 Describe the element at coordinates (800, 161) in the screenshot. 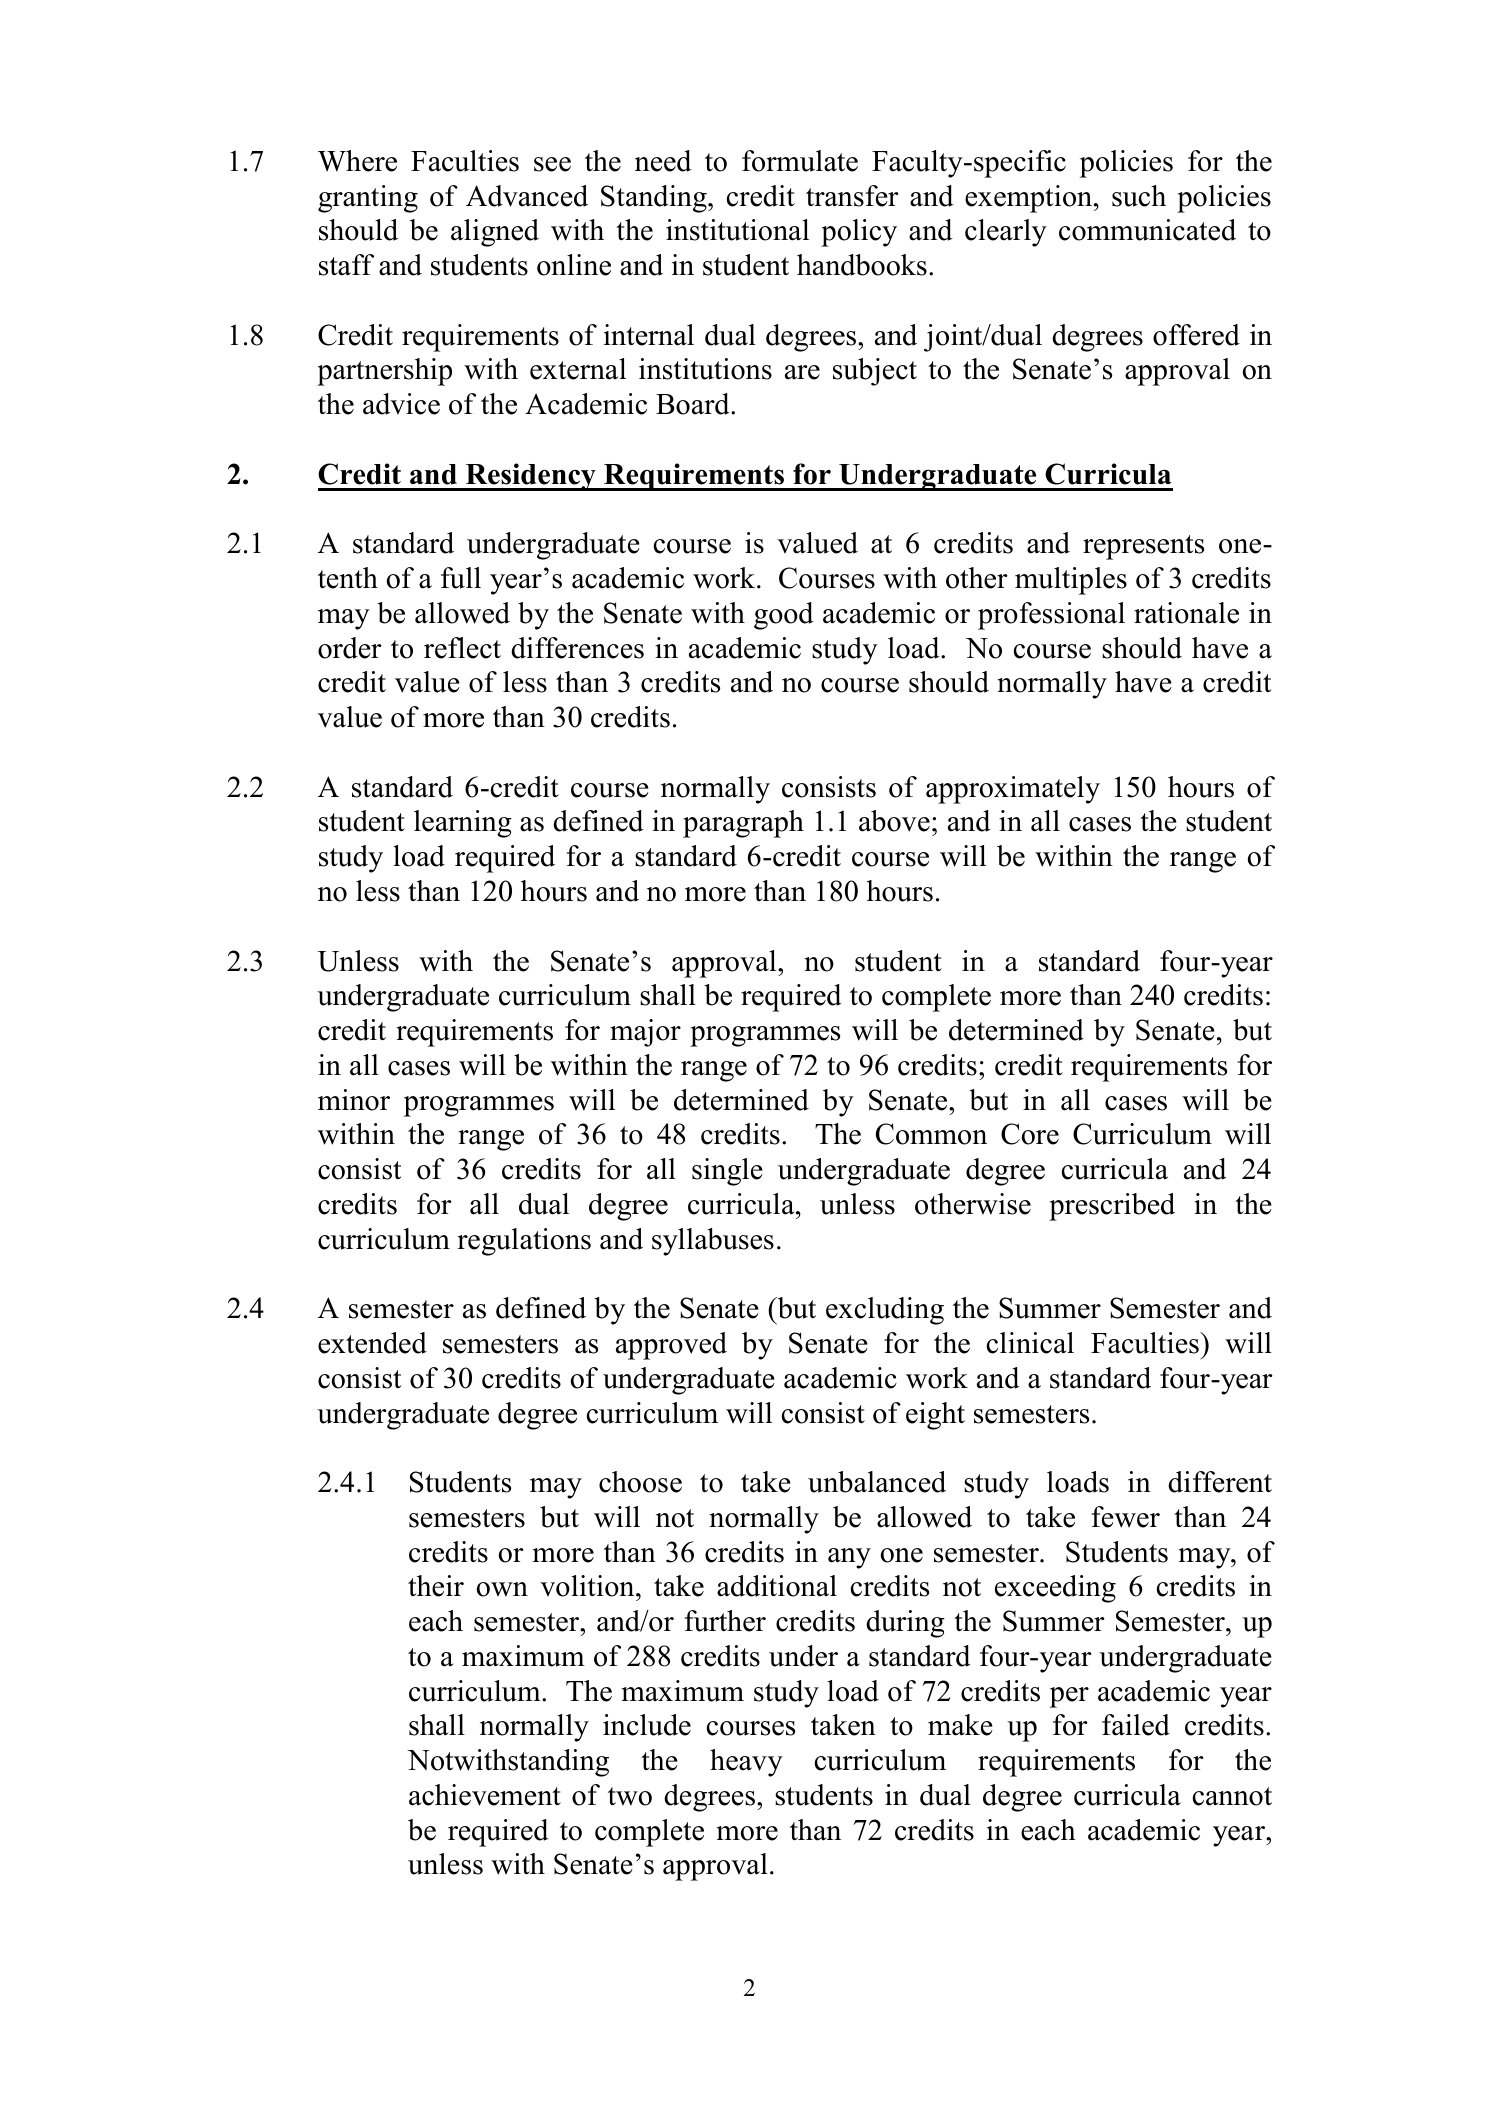

I see `formulate` at that location.
